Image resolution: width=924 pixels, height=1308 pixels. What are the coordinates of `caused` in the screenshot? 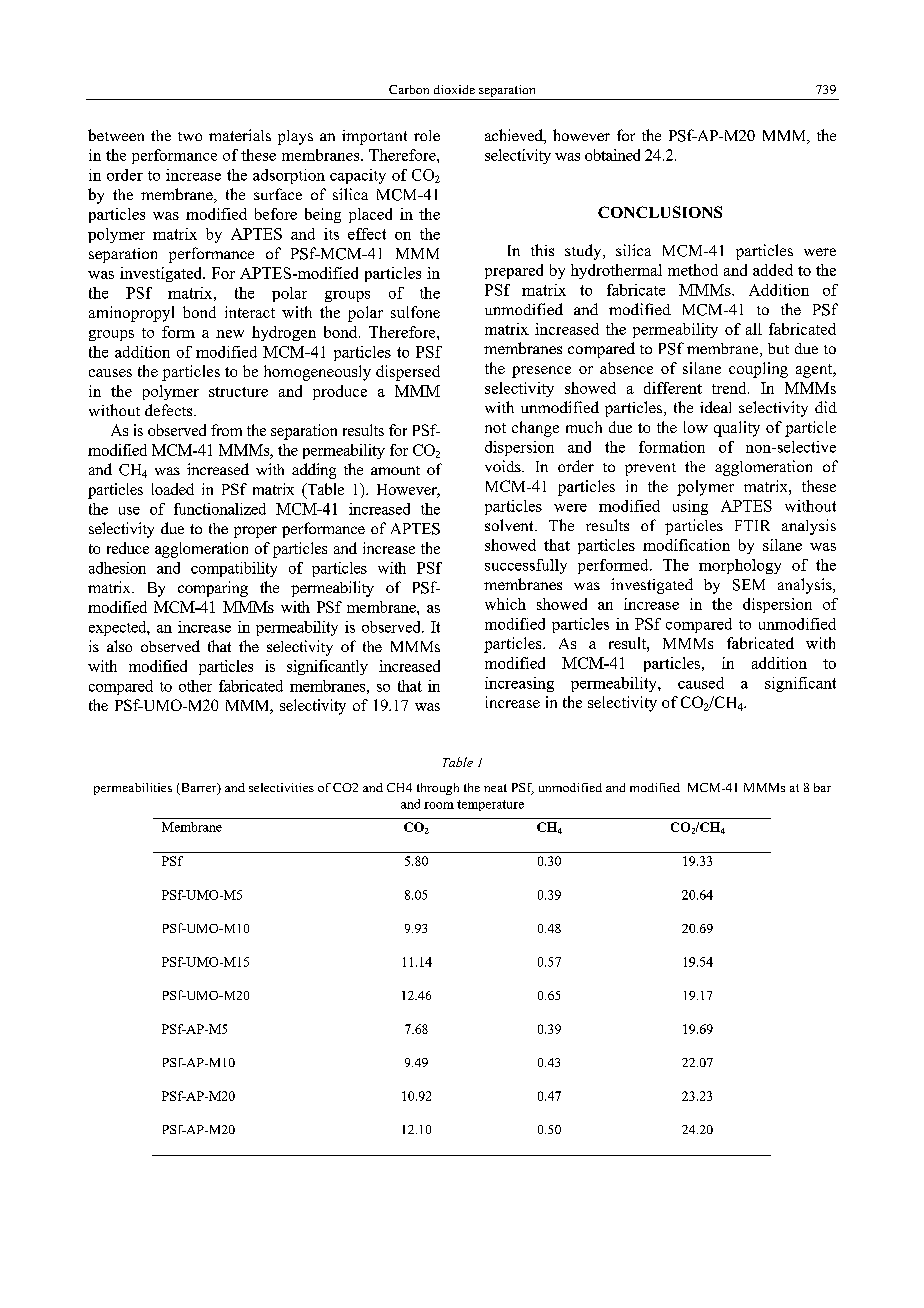 It's located at (701, 683).
